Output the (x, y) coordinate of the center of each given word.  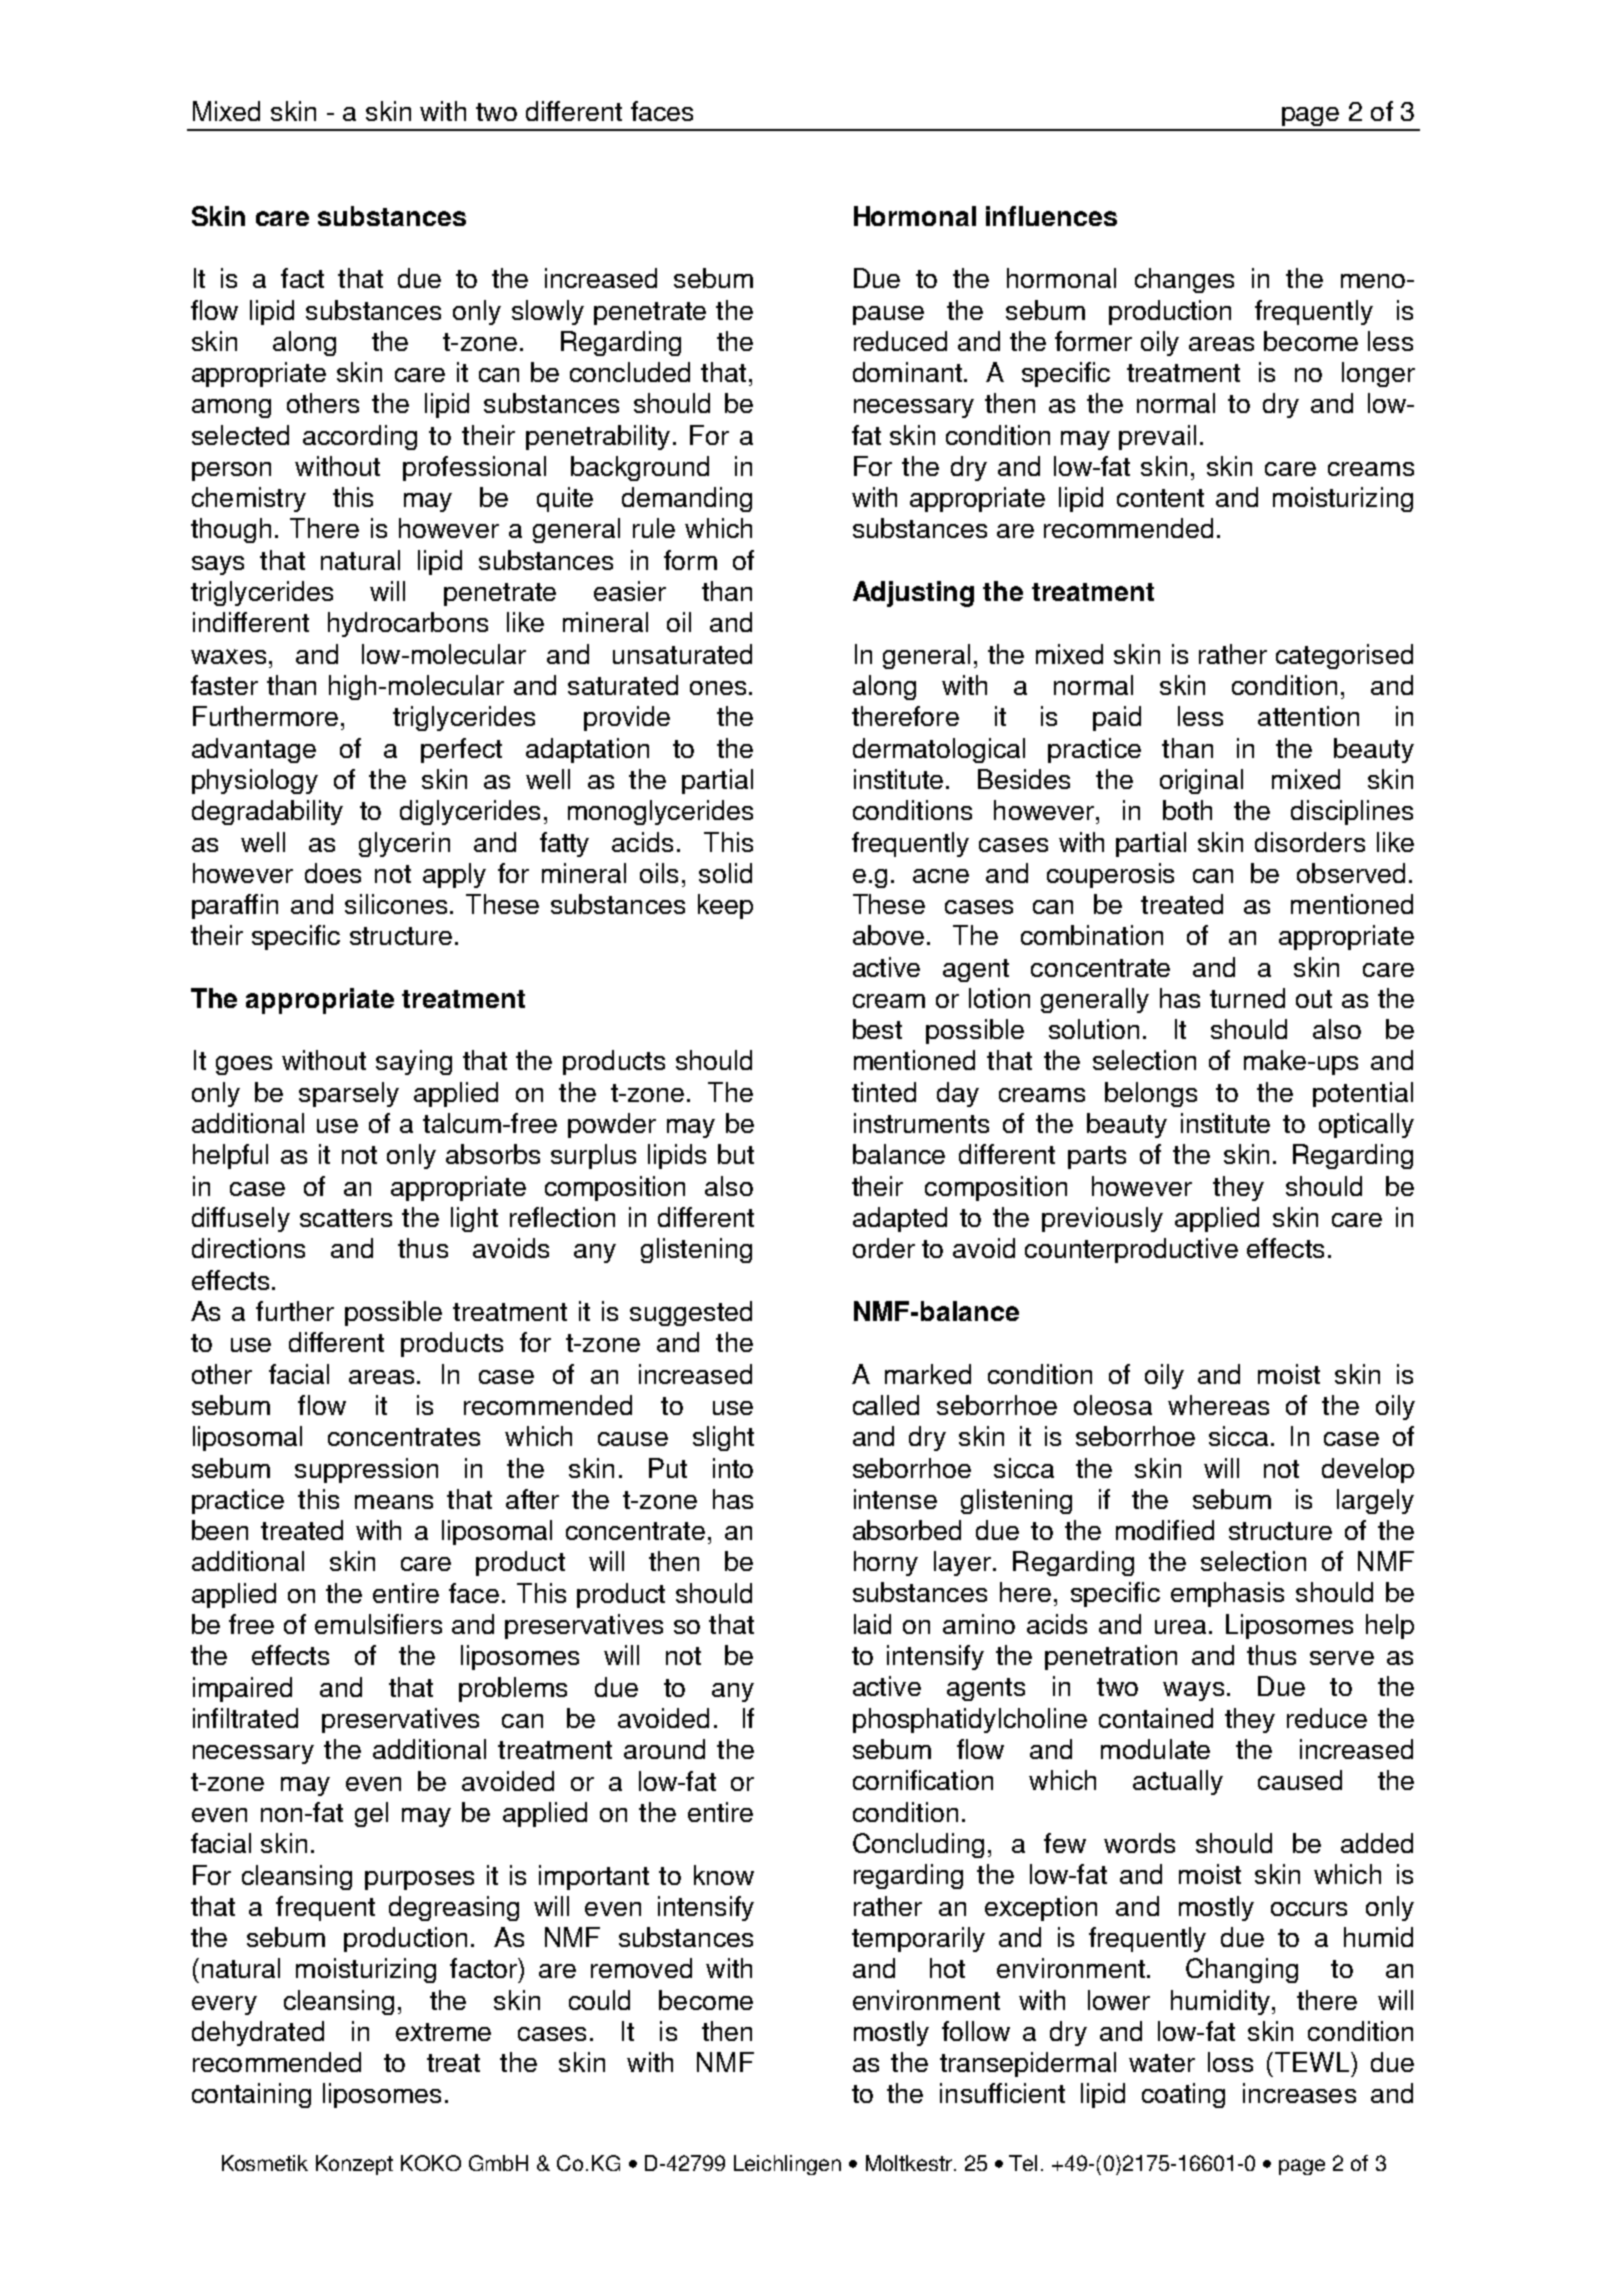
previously (1102, 1219)
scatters (346, 1218)
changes (1184, 280)
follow (976, 2031)
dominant (907, 372)
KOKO (431, 2163)
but (736, 1154)
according (360, 437)
